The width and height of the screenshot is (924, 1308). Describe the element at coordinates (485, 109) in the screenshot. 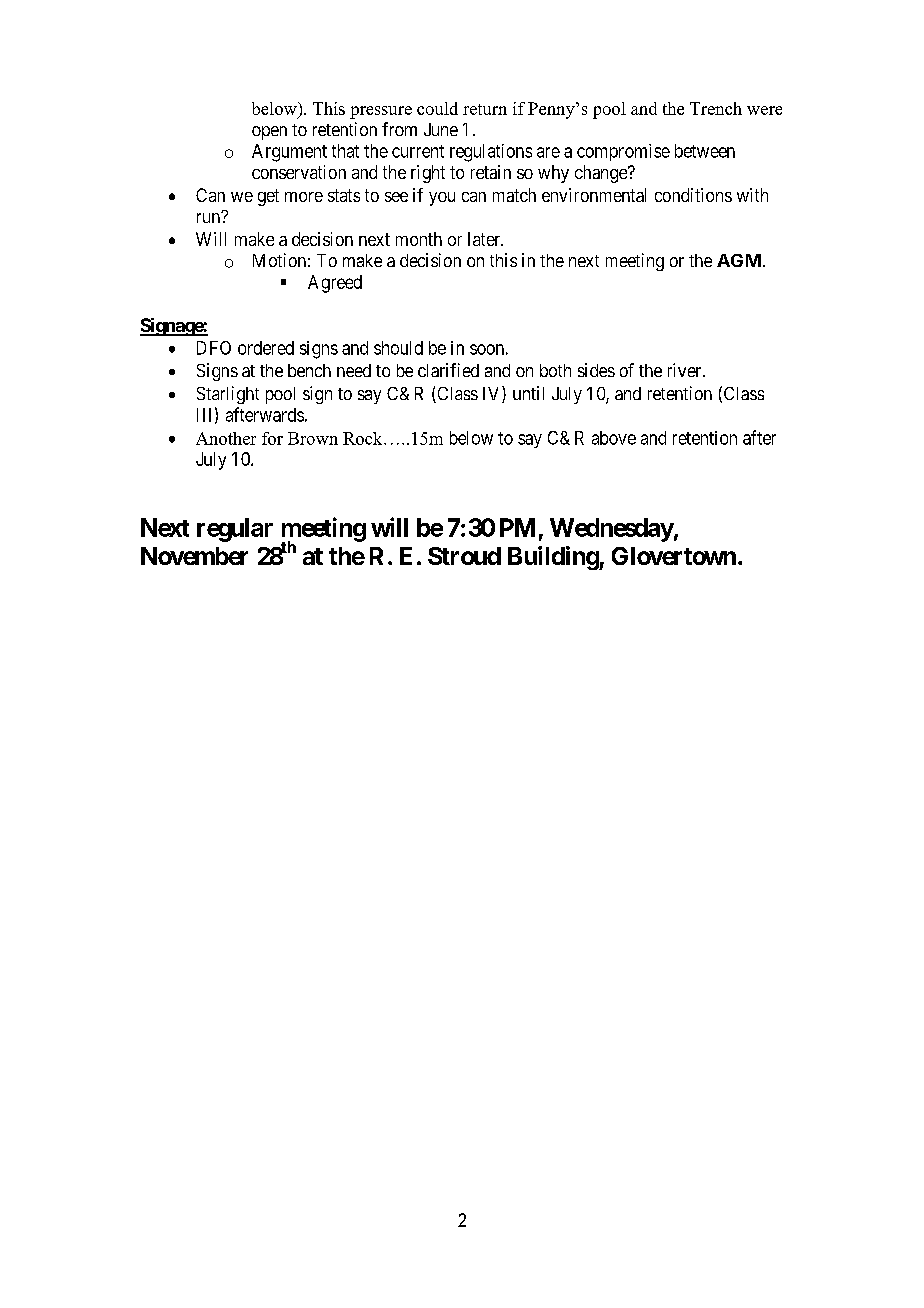

I see `return` at that location.
